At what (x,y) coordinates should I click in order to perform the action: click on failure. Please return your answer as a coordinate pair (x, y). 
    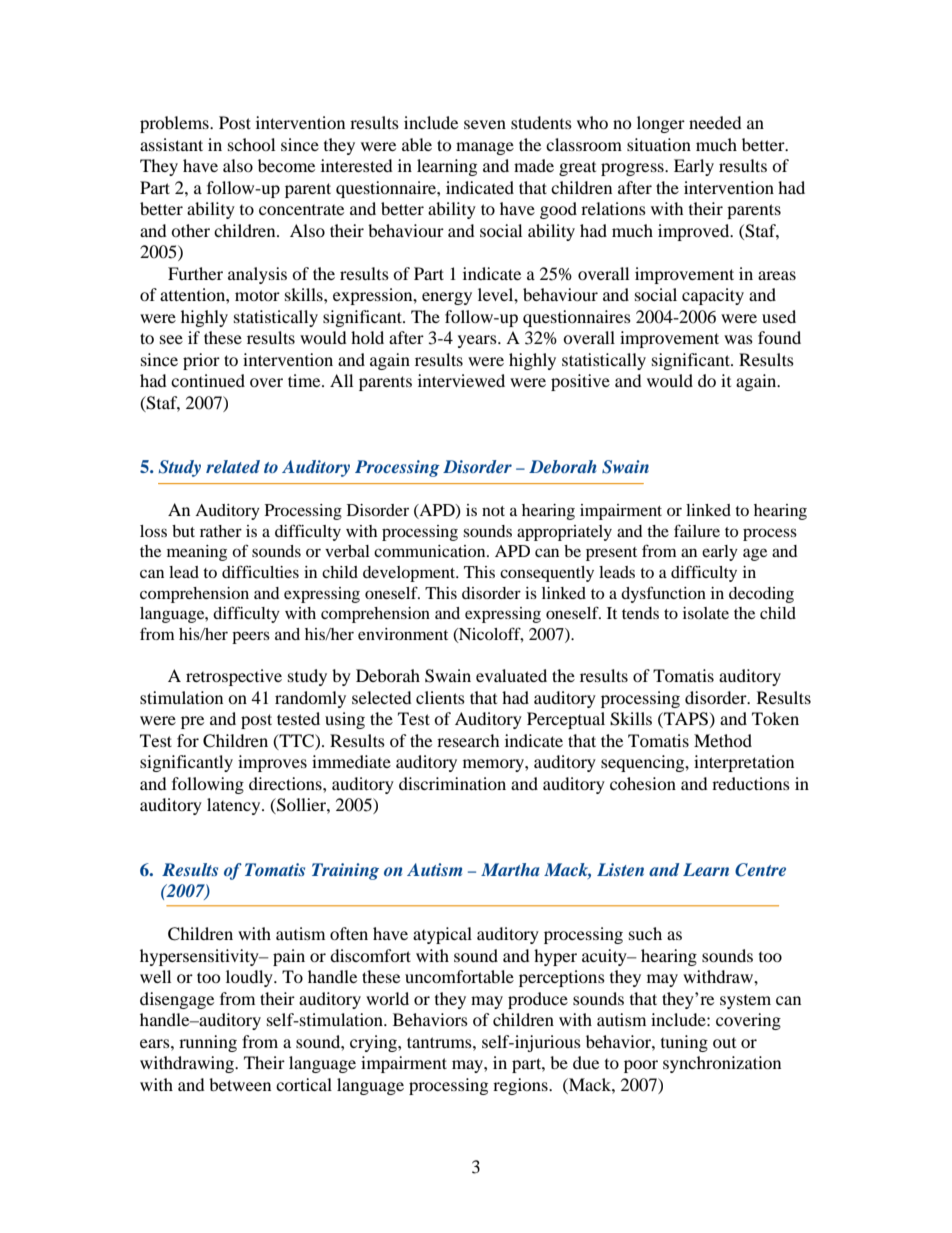
    Looking at the image, I should click on (697, 530).
